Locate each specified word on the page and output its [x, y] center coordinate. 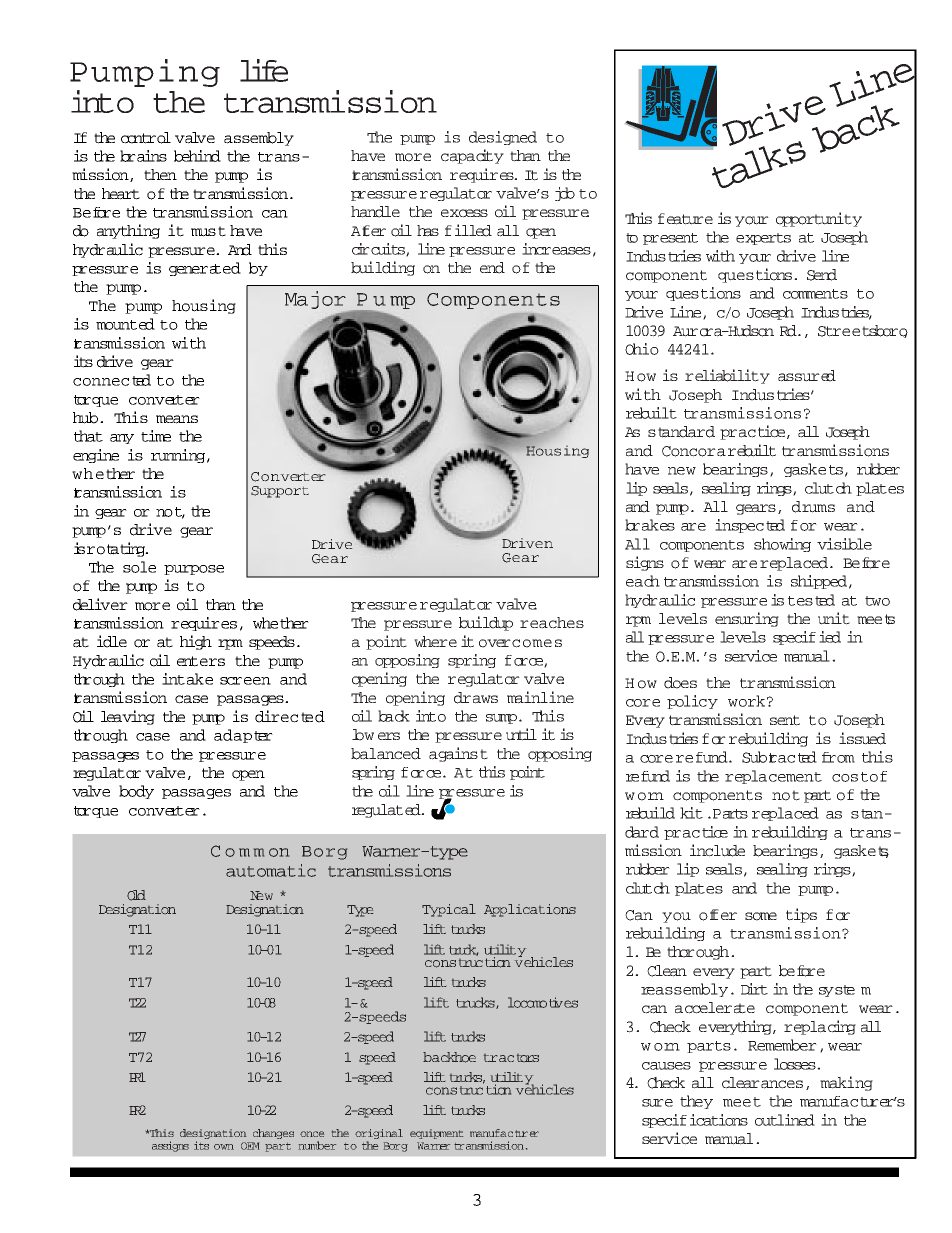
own [224, 1147]
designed [503, 138]
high [196, 642]
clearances [762, 1083]
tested [811, 600]
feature [685, 219]
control [146, 138]
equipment [436, 1134]
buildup [486, 623]
